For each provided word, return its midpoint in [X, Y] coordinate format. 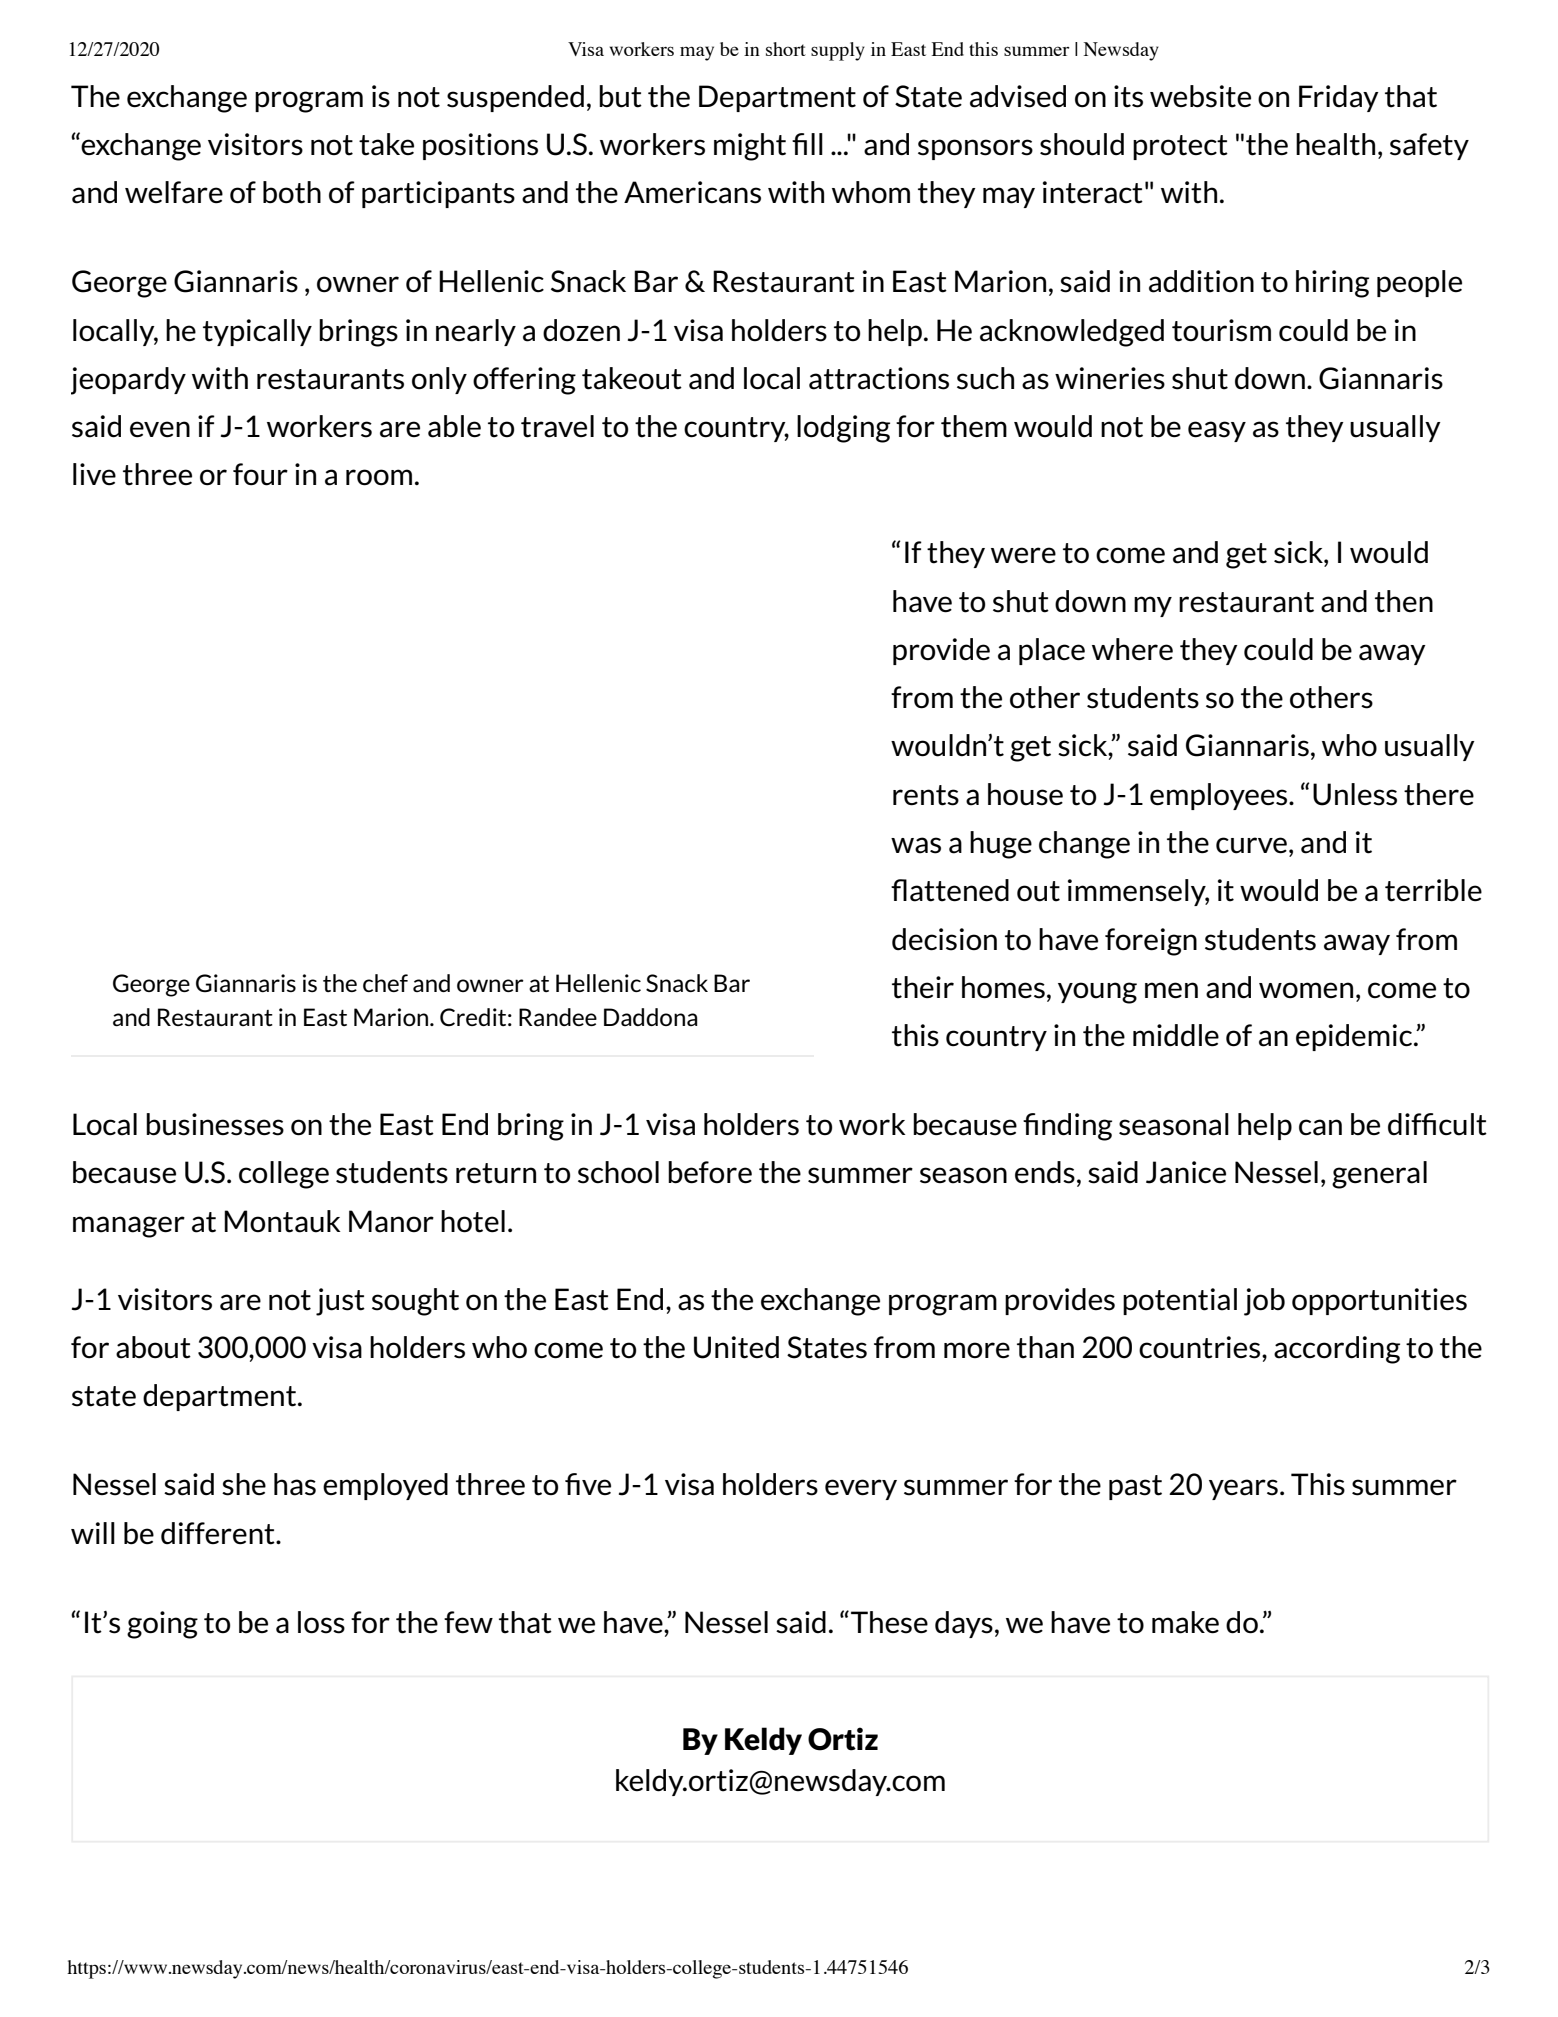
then [1404, 601]
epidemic [1355, 1037]
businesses [215, 1124]
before [710, 1172]
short [786, 49]
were [1023, 555]
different [219, 1533]
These [889, 1622]
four [260, 474]
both [292, 192]
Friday [1339, 98]
